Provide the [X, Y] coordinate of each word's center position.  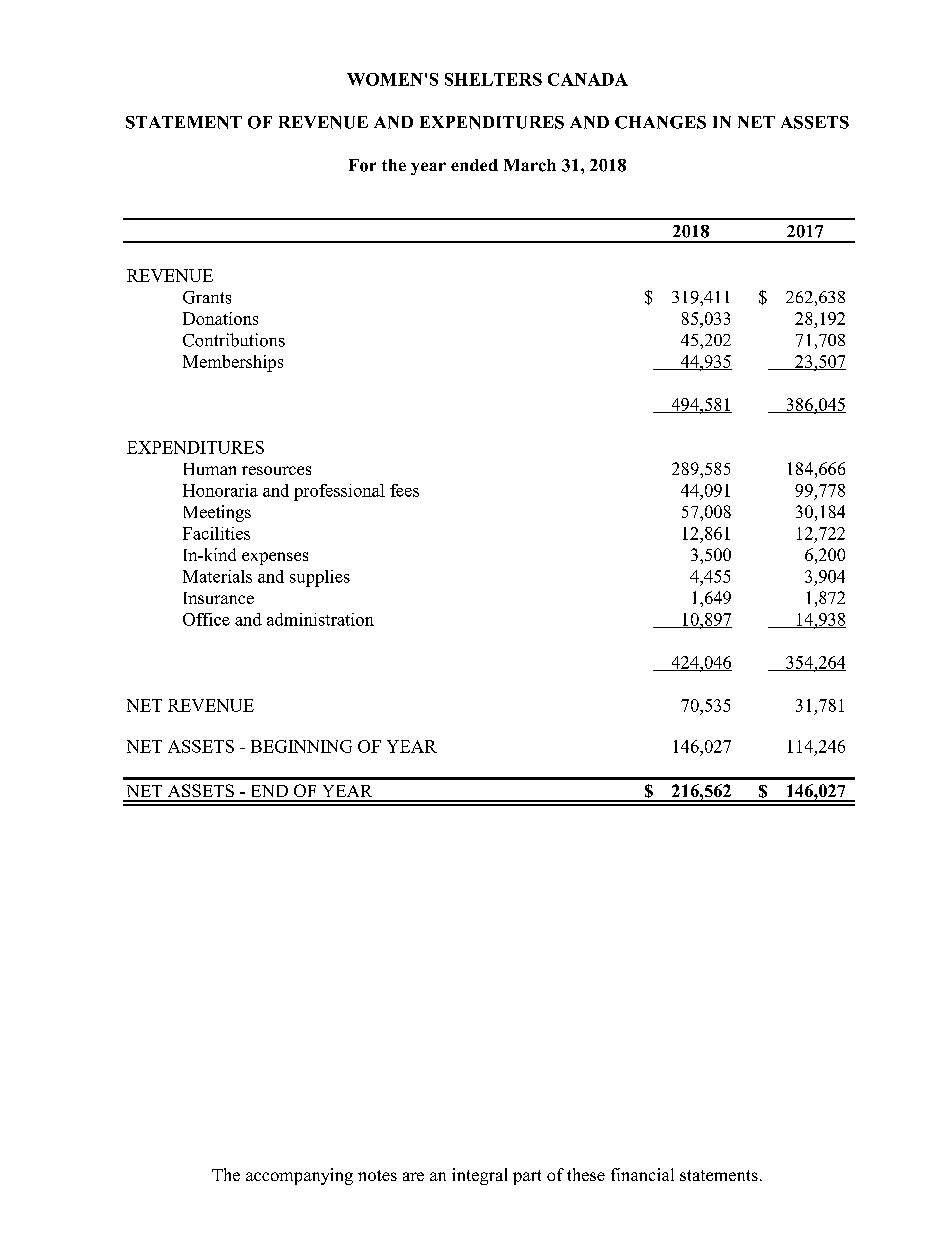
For [362, 165]
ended [474, 165]
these [586, 1174]
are [413, 1176]
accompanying [299, 1176]
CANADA [588, 79]
